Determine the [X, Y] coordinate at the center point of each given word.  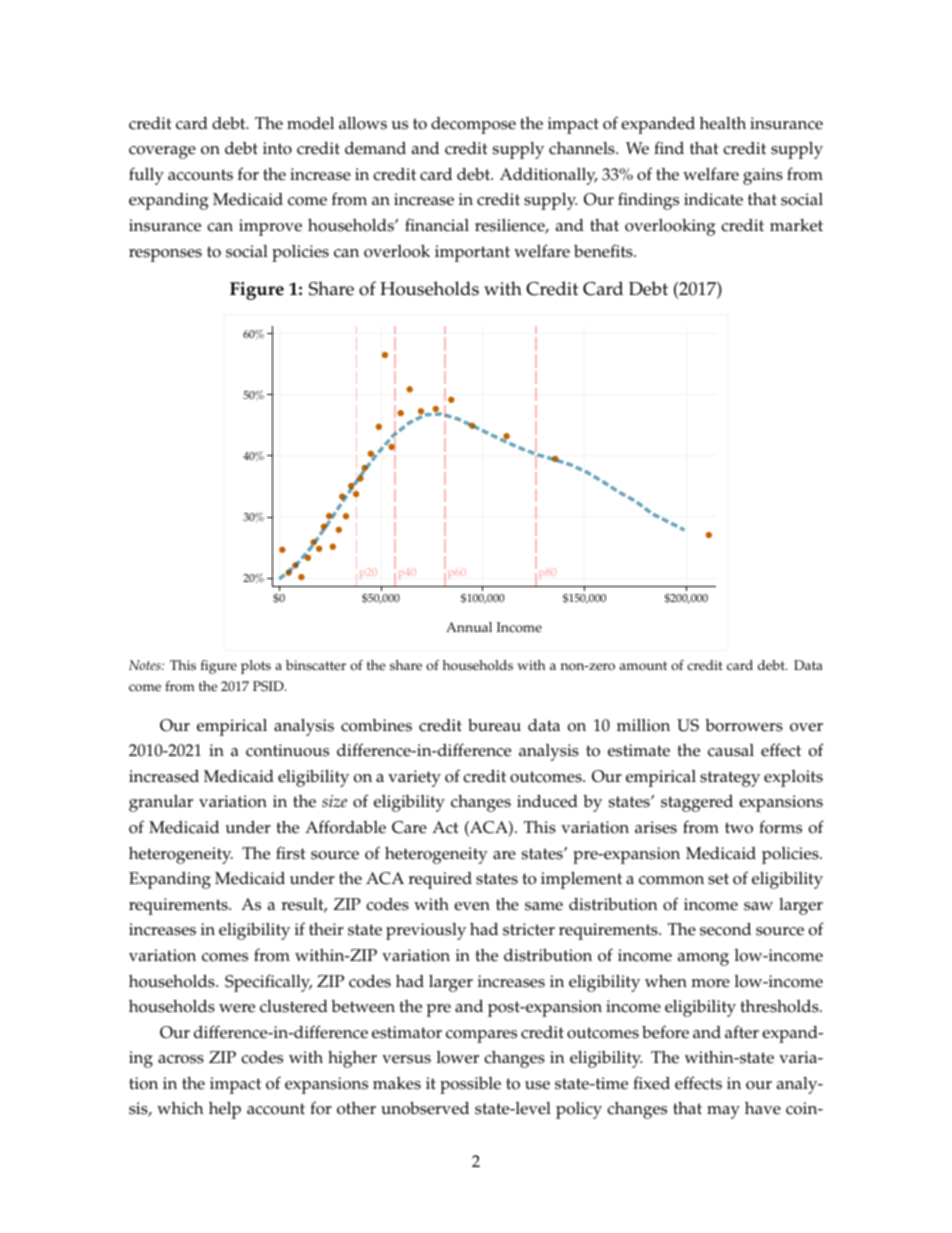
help [225, 1110]
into [277, 148]
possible [470, 1085]
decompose [473, 125]
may [723, 1112]
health [722, 123]
